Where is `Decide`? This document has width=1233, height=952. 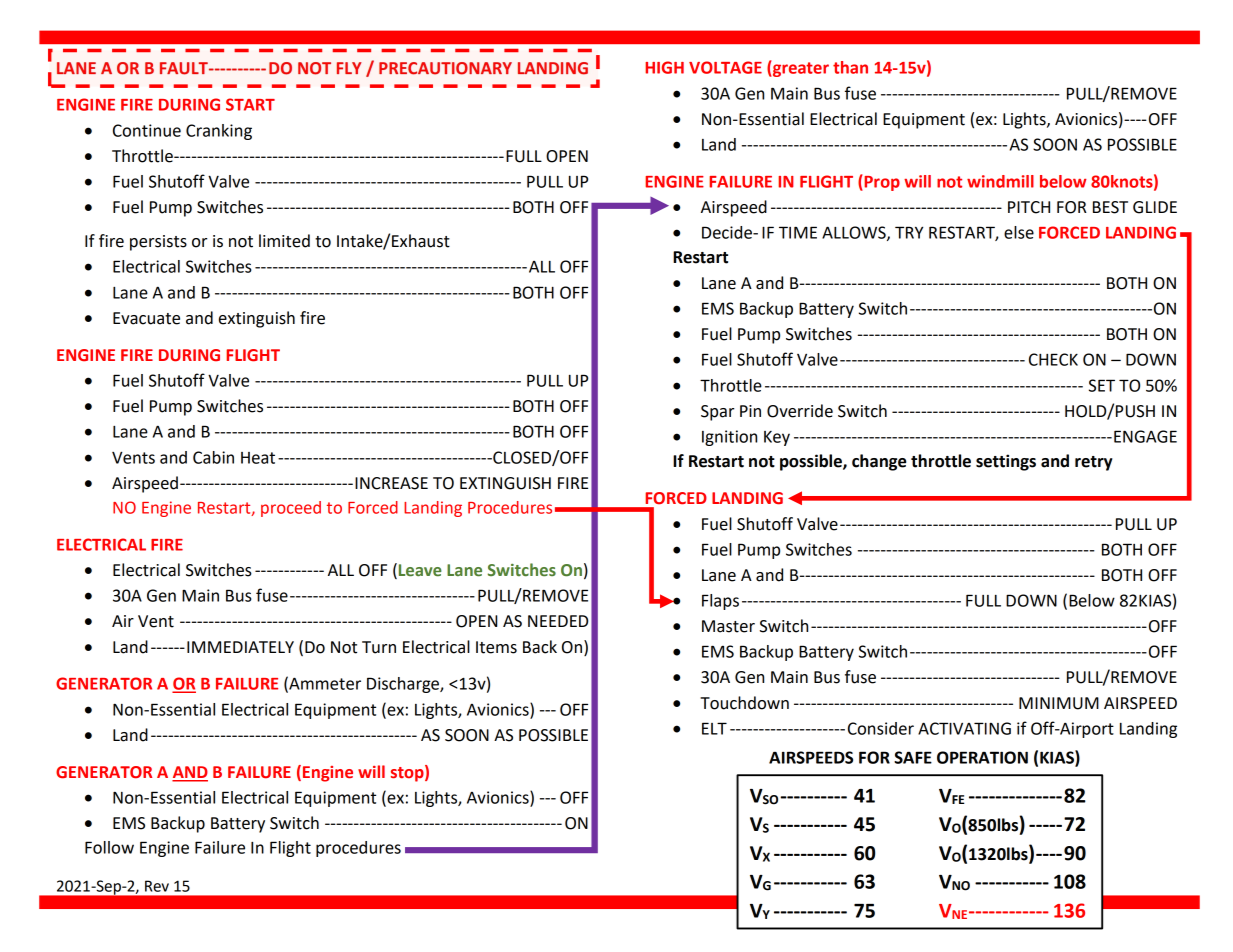
Decide is located at coordinates (728, 232).
